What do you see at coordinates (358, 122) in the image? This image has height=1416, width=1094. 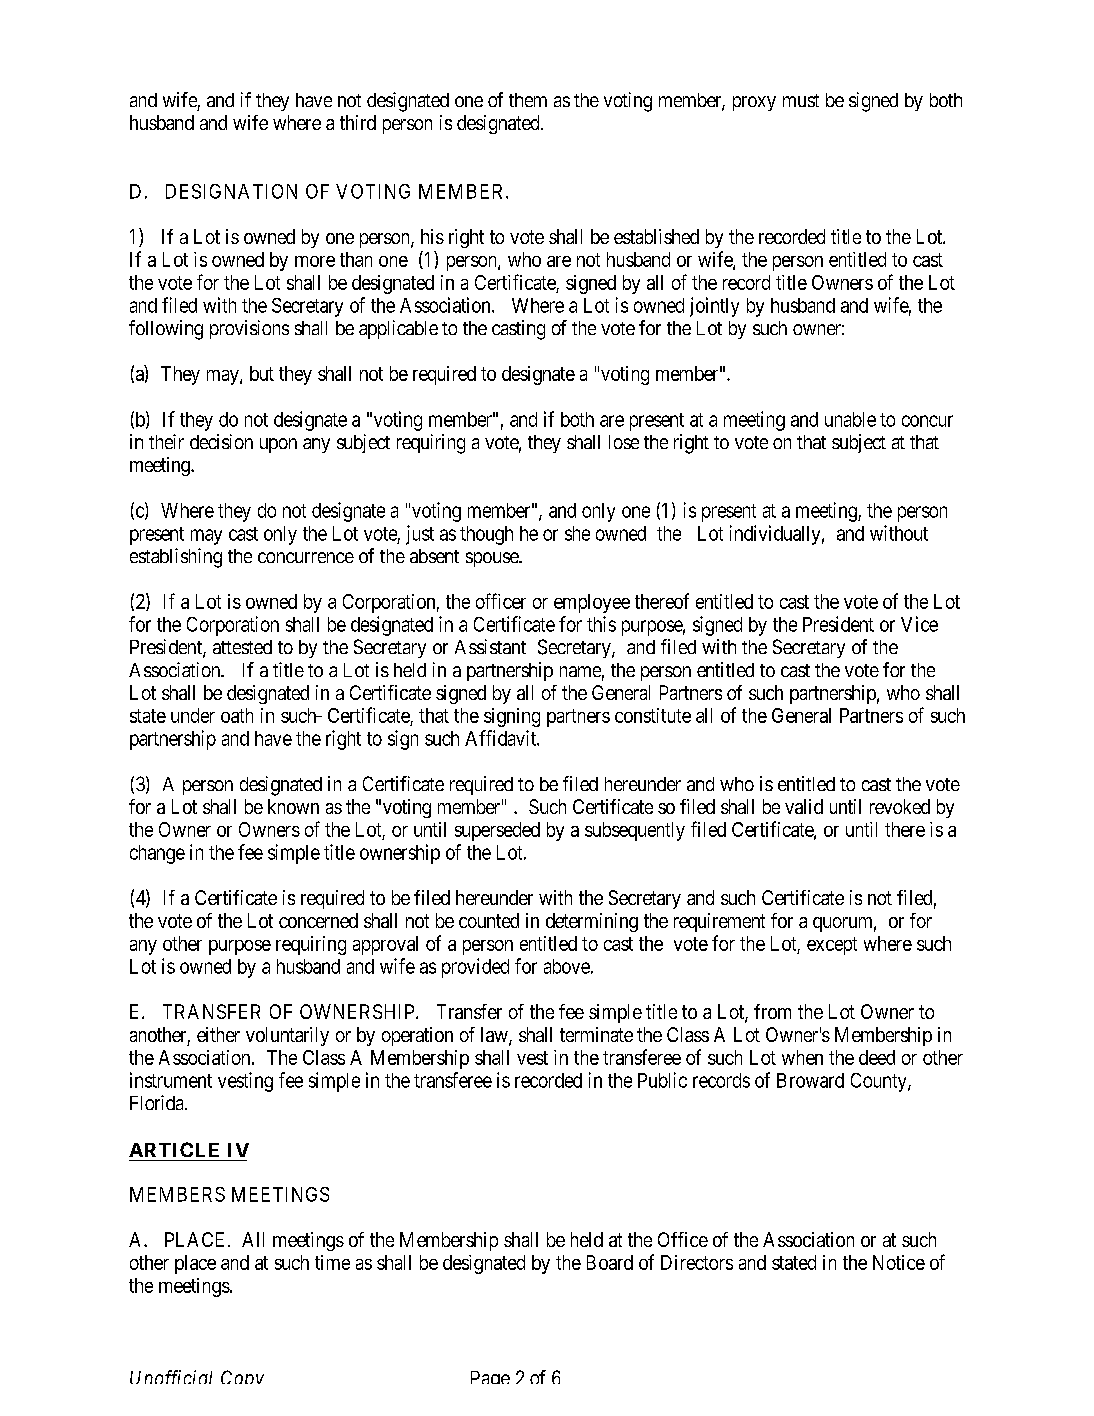 I see `third` at bounding box center [358, 122].
